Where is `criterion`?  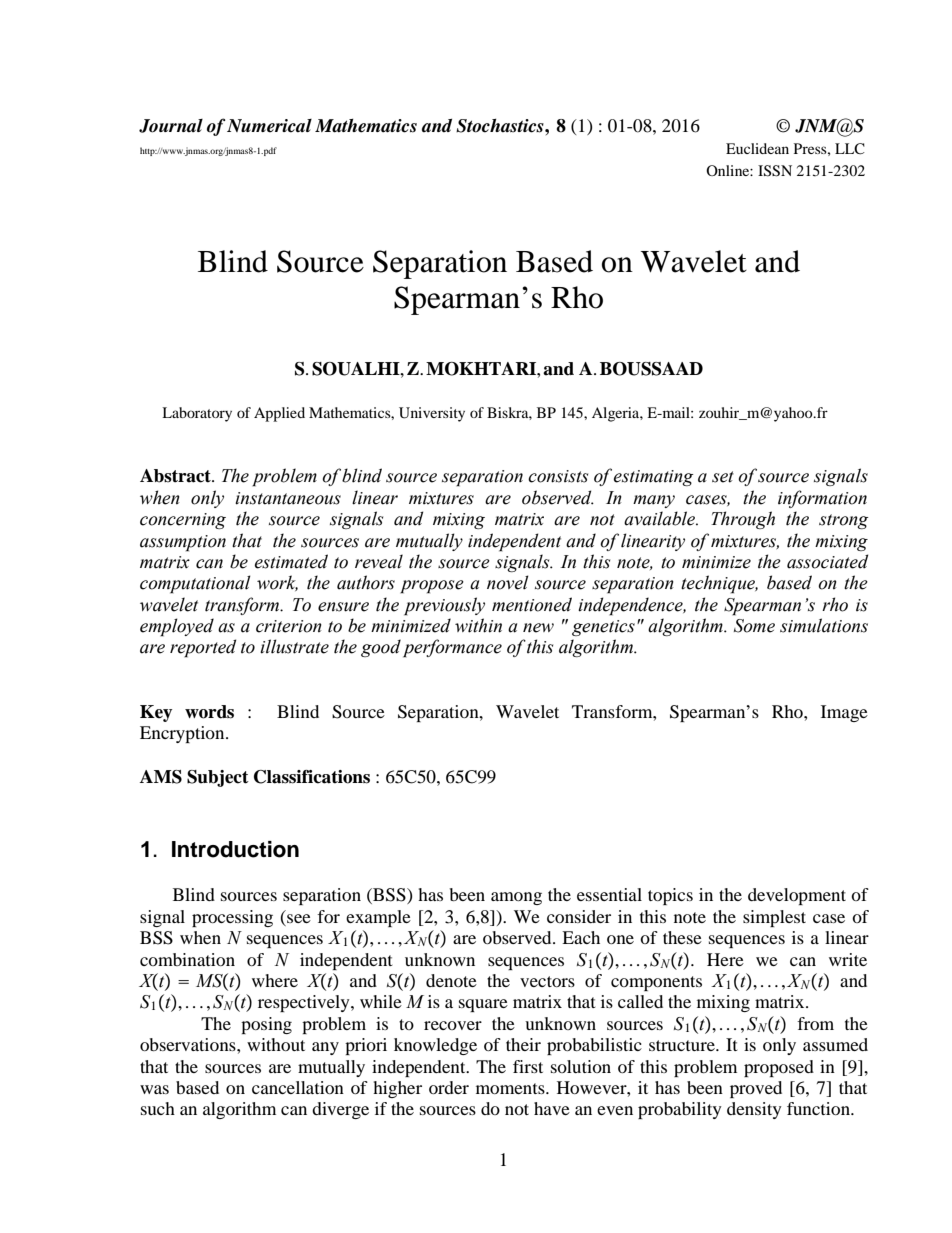 criterion is located at coordinates (289, 626).
